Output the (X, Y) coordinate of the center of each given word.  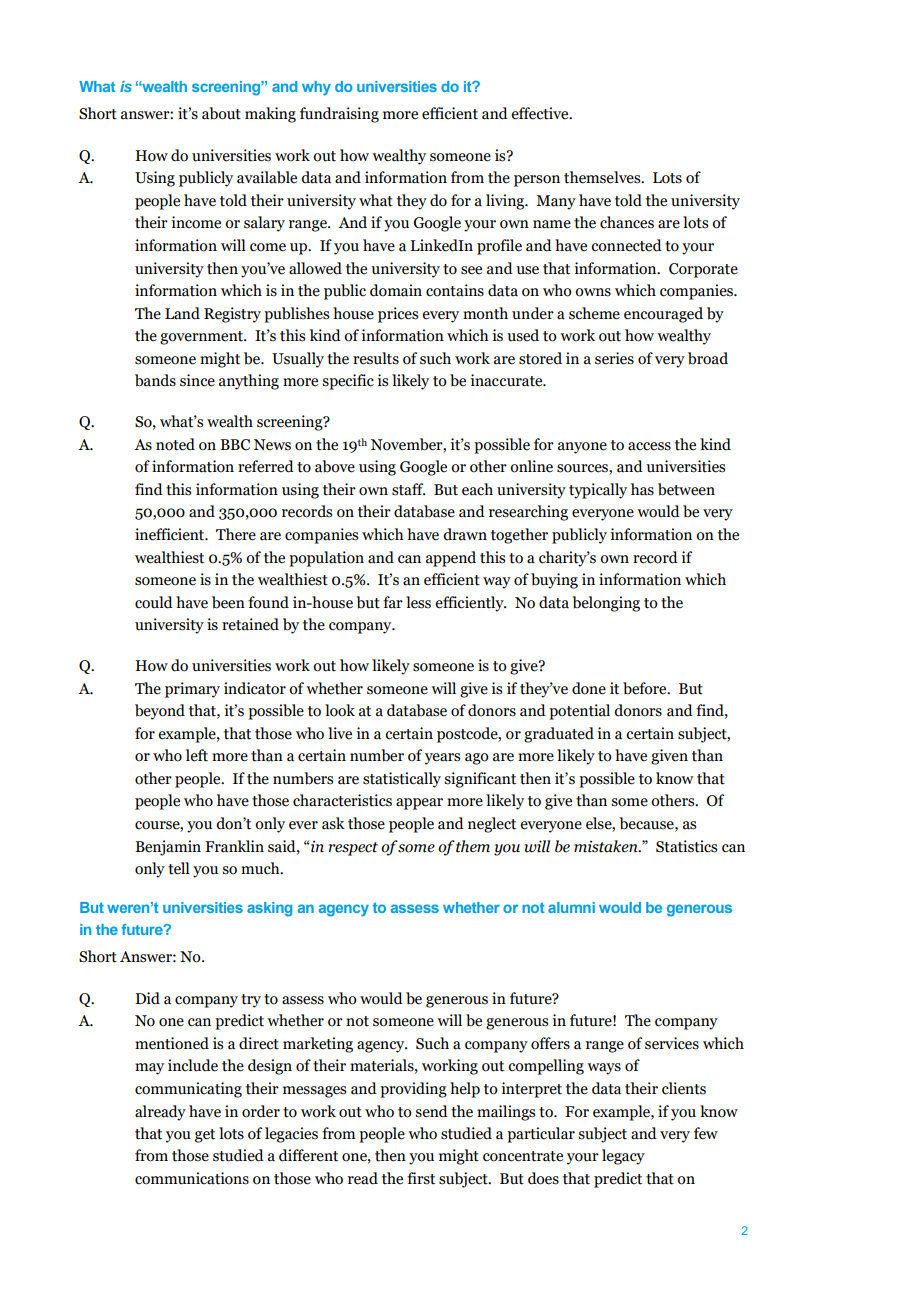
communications (192, 1178)
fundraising (339, 115)
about (221, 113)
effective (541, 113)
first (421, 1178)
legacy (623, 1157)
